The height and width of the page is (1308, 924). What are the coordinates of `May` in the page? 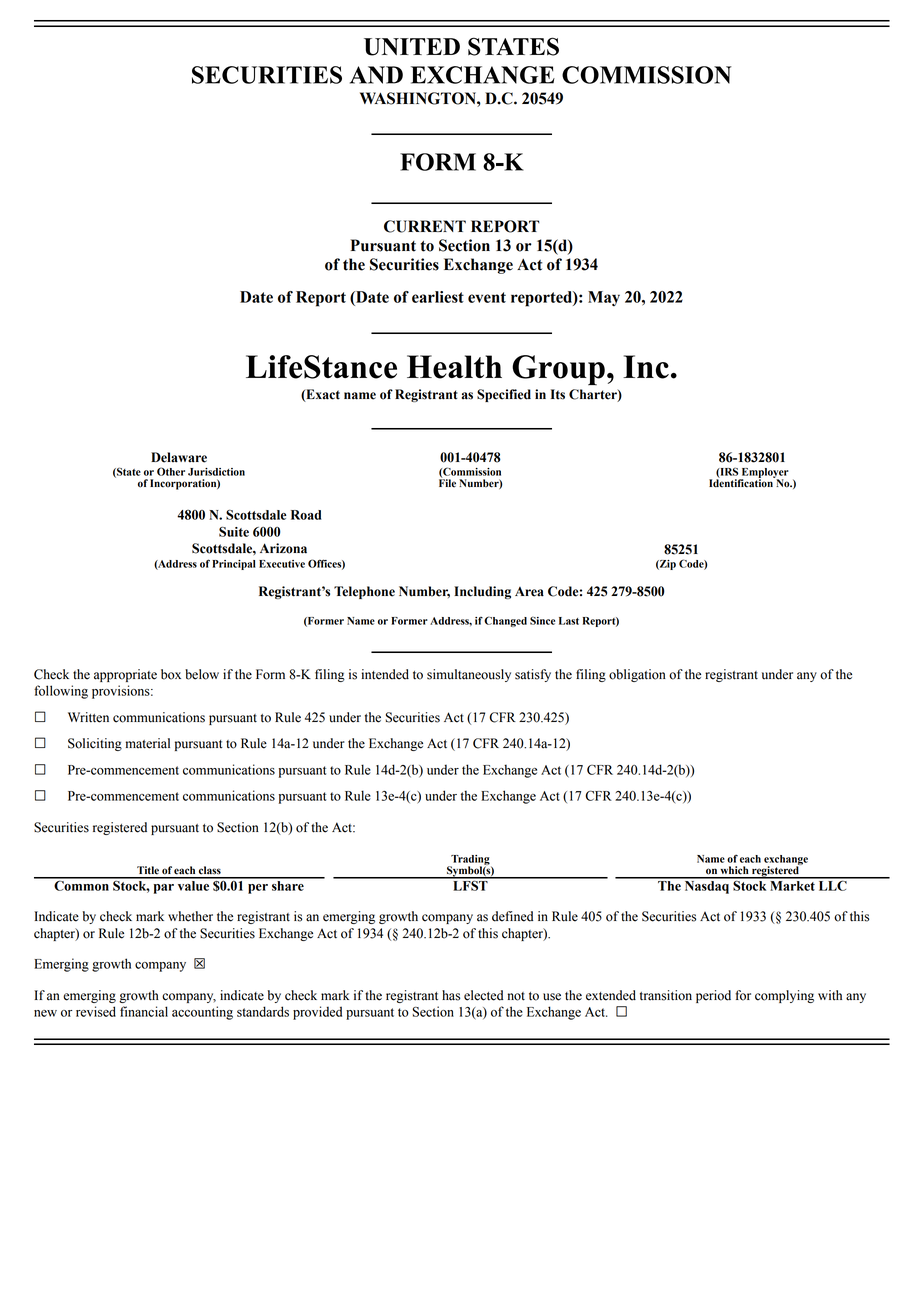 It's located at (604, 298).
